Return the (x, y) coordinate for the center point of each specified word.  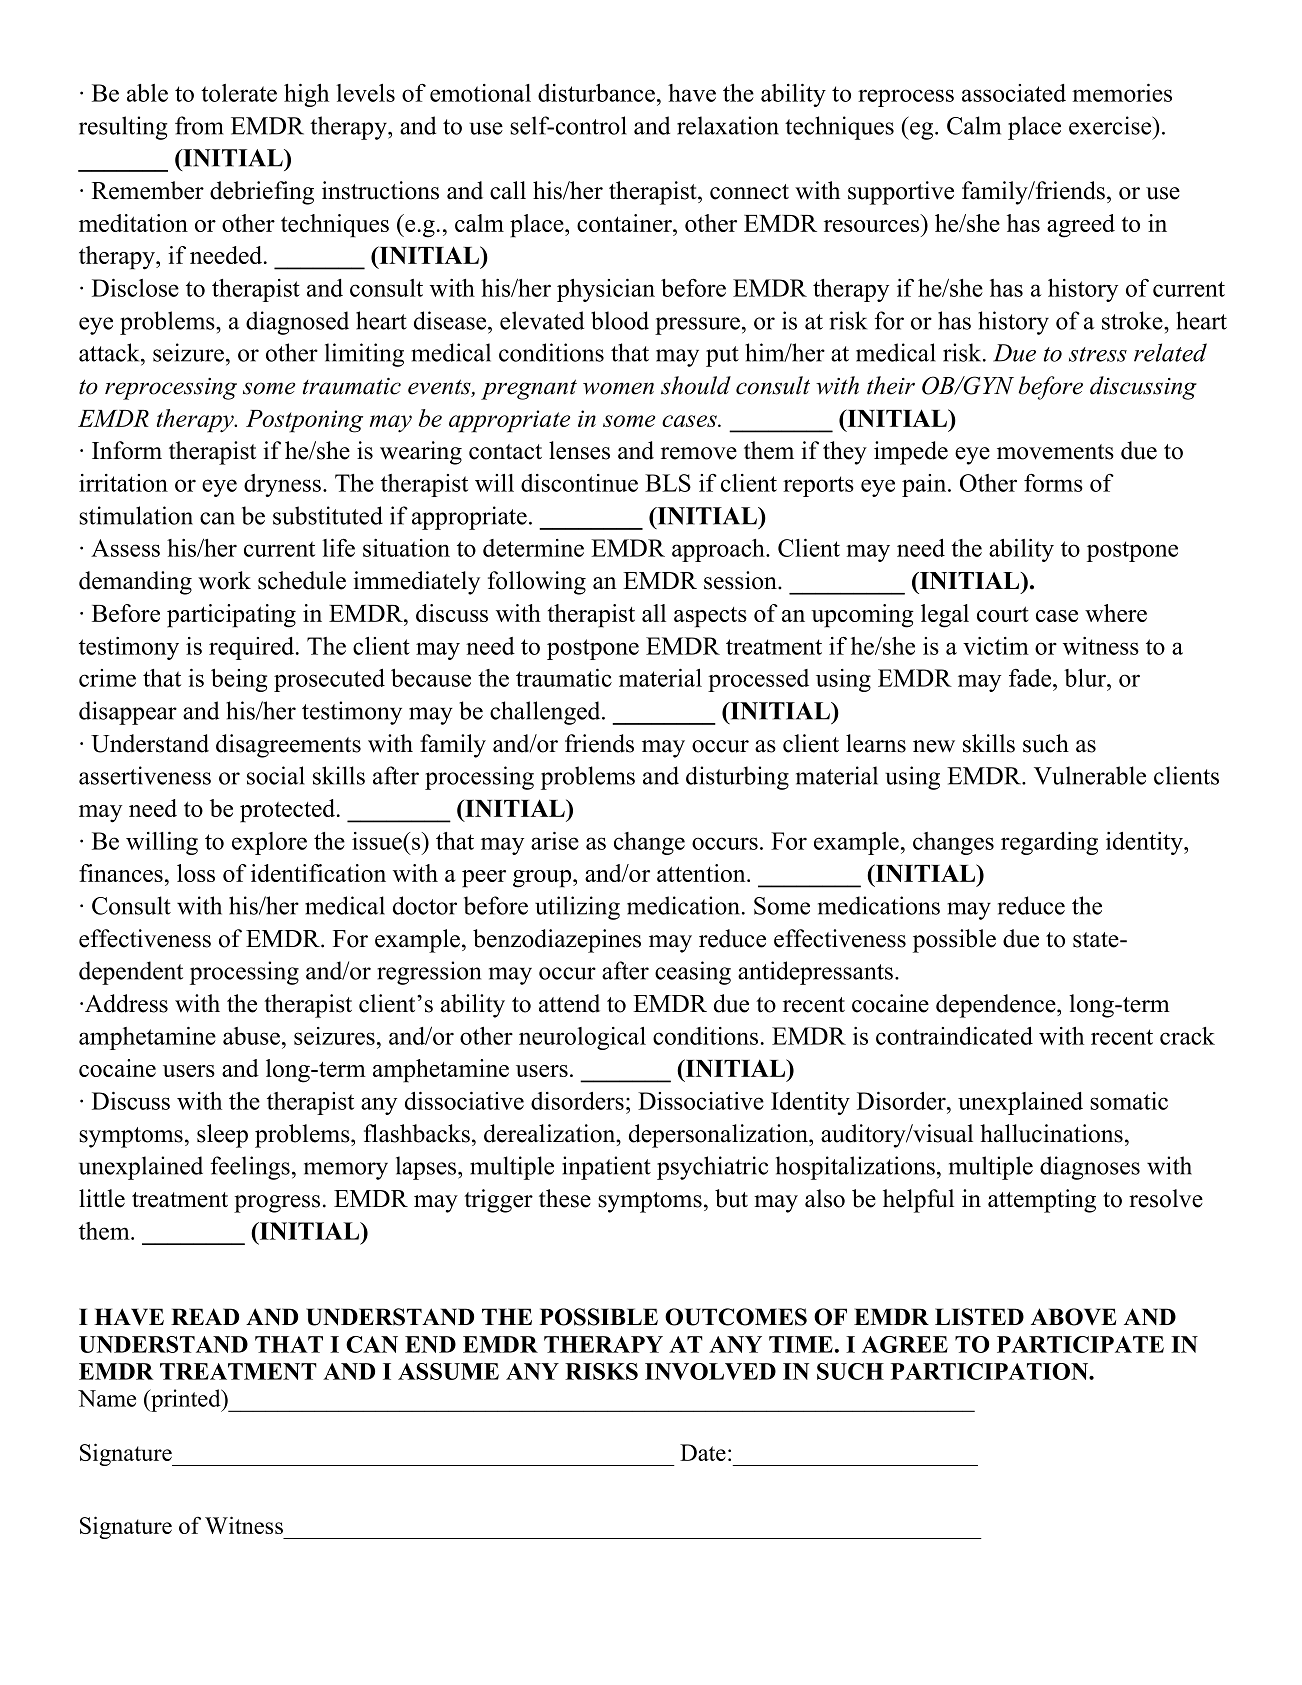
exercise (1111, 125)
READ (205, 1316)
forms (1053, 483)
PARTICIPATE (1080, 1344)
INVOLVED (710, 1371)
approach (719, 550)
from (199, 125)
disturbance (596, 93)
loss (196, 873)
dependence (997, 1006)
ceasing (693, 973)
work (224, 580)
